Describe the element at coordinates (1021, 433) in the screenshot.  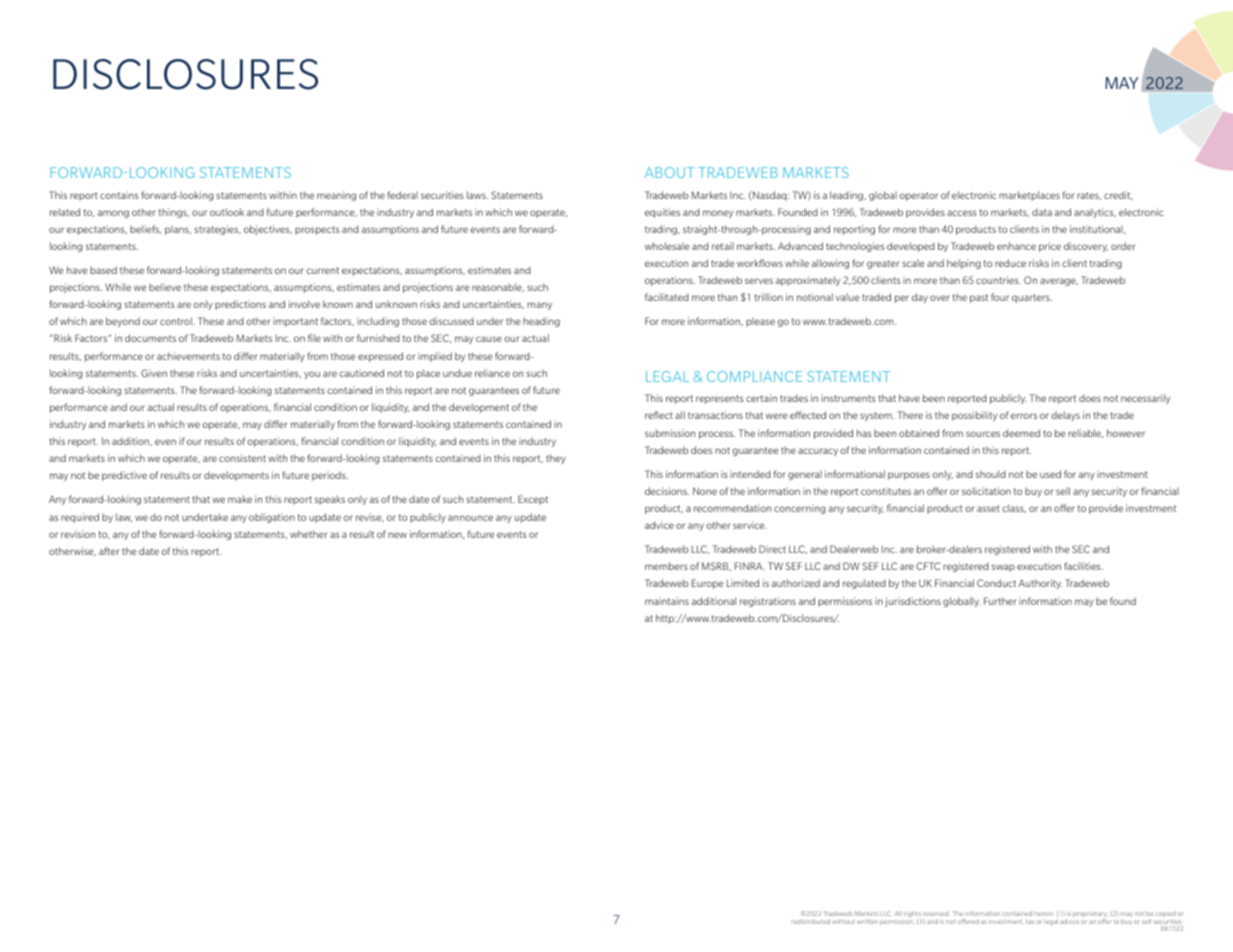
I see `deemed` at that location.
